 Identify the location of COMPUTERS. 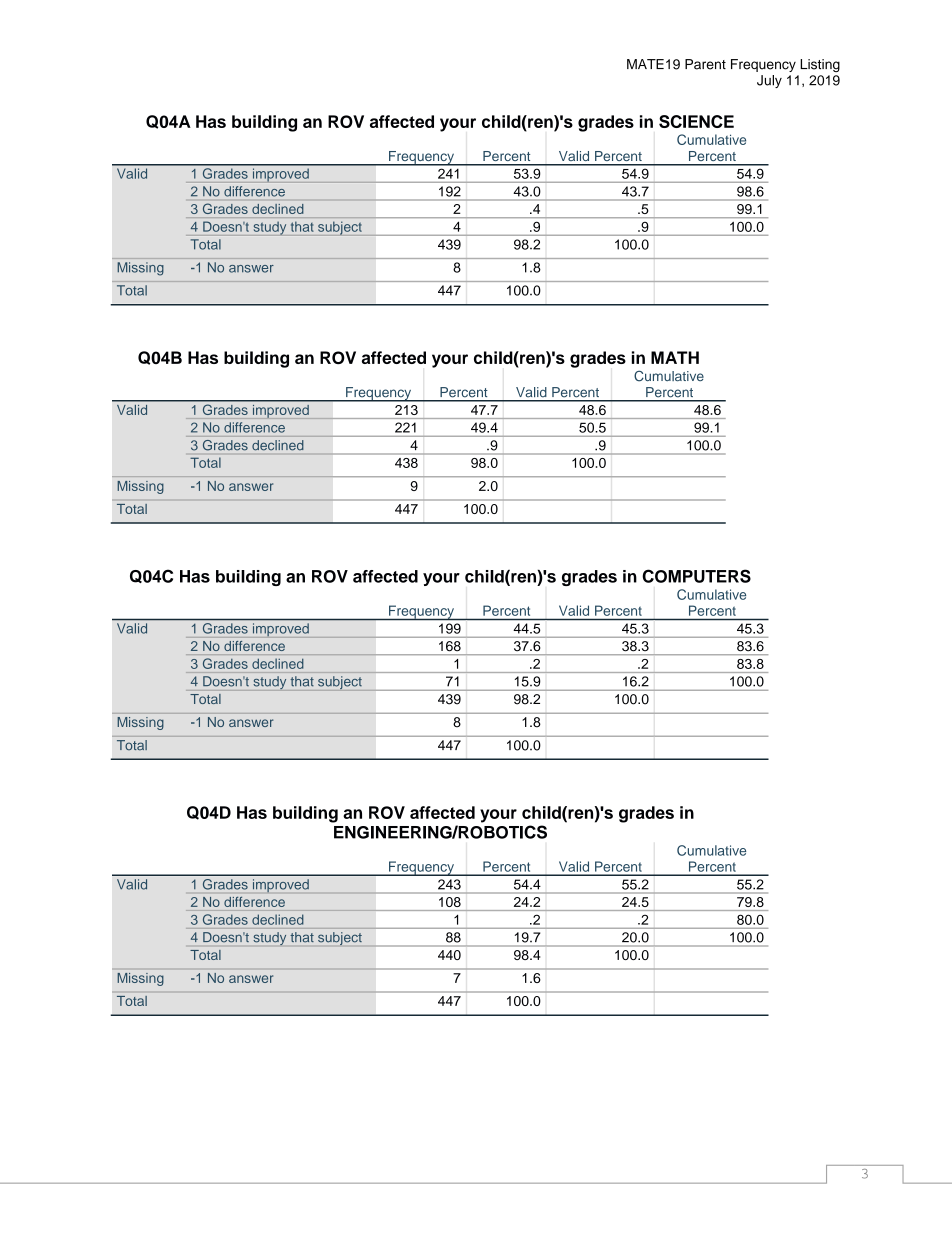
(696, 576).
